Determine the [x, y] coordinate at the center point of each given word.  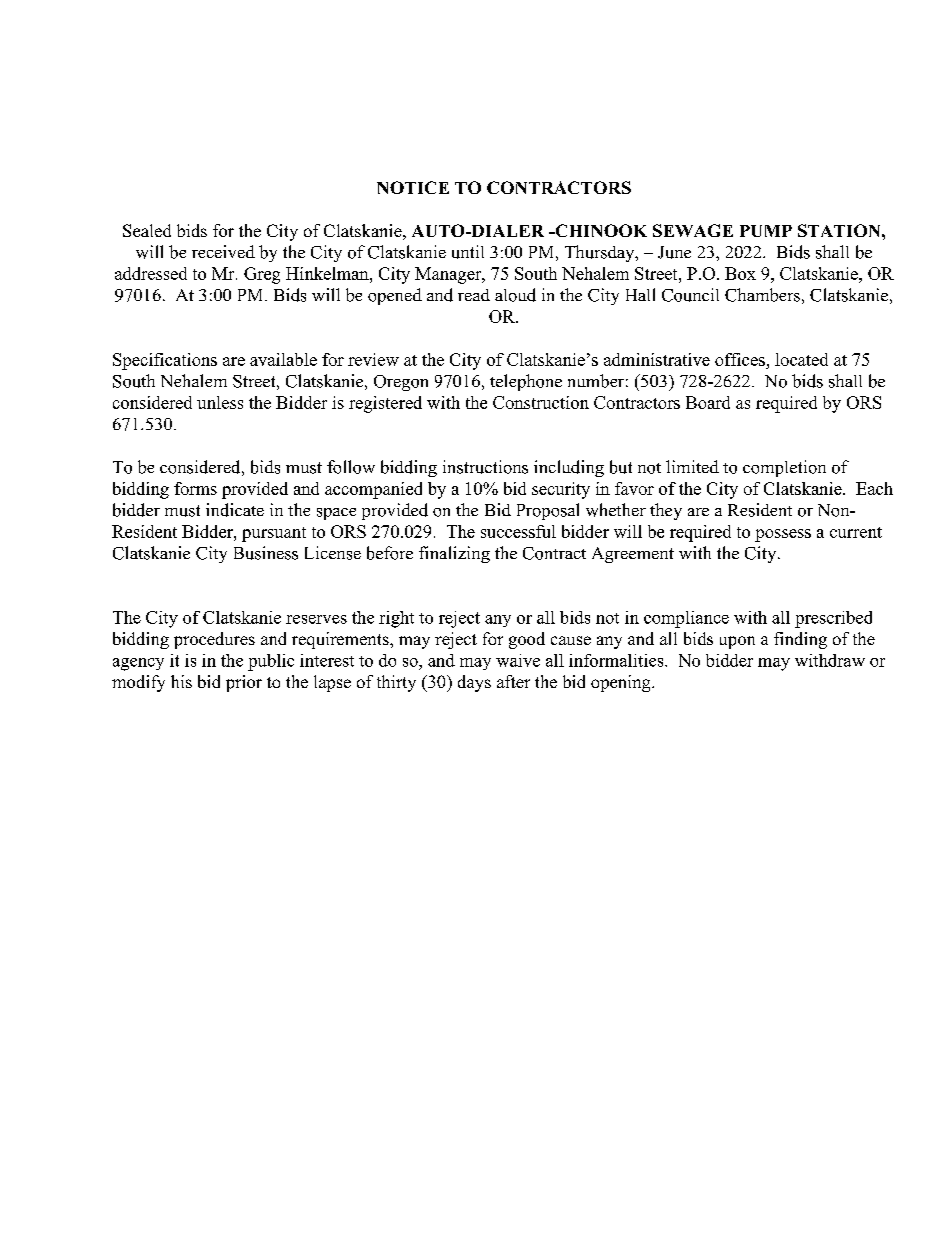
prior [244, 683]
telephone [526, 382]
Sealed [147, 230]
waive [518, 660]
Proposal [548, 511]
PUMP [766, 231]
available [283, 359]
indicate [235, 510]
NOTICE [413, 187]
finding [800, 640]
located [801, 359]
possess [783, 535]
